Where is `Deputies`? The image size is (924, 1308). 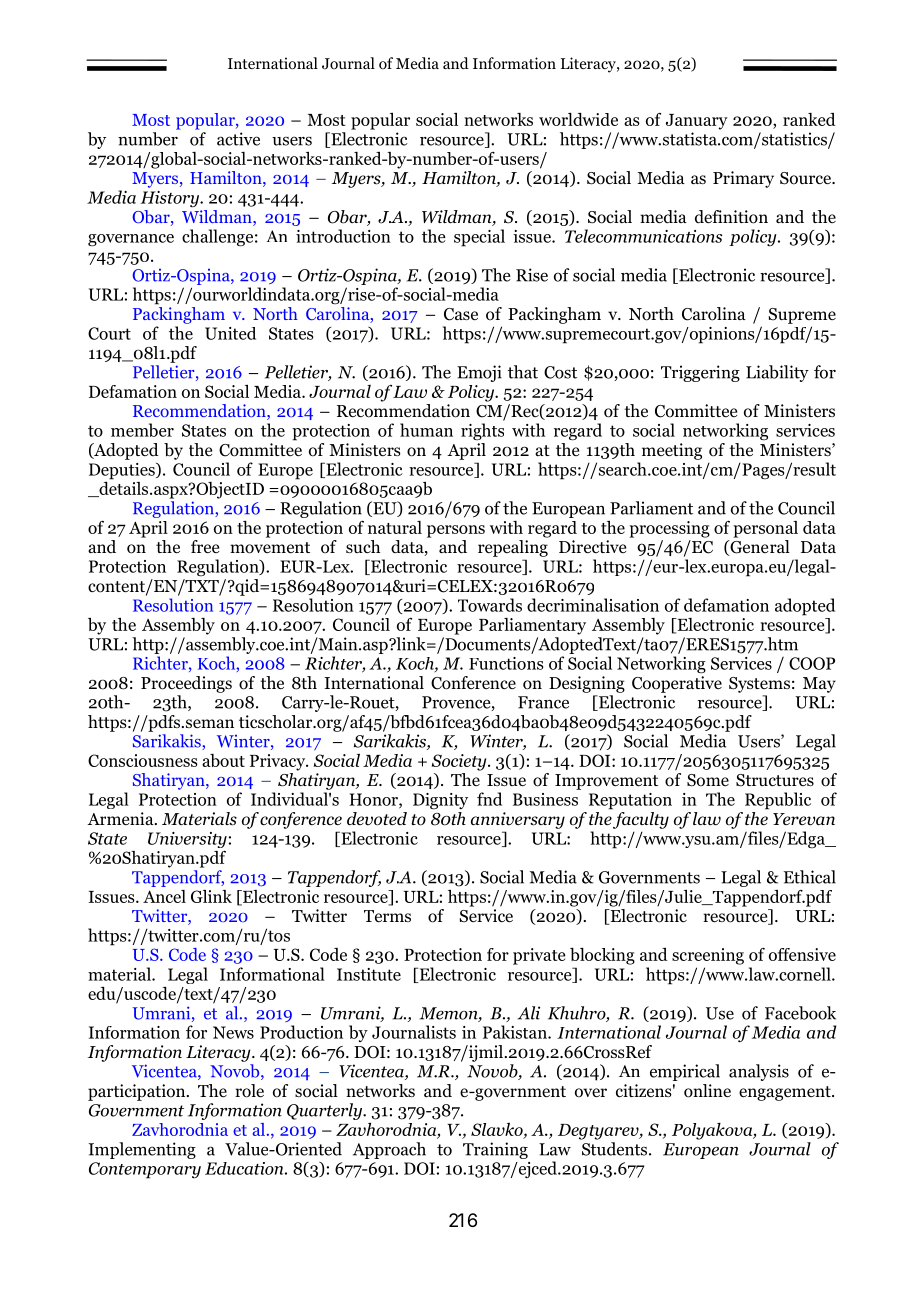 Deputies is located at coordinates (123, 471).
